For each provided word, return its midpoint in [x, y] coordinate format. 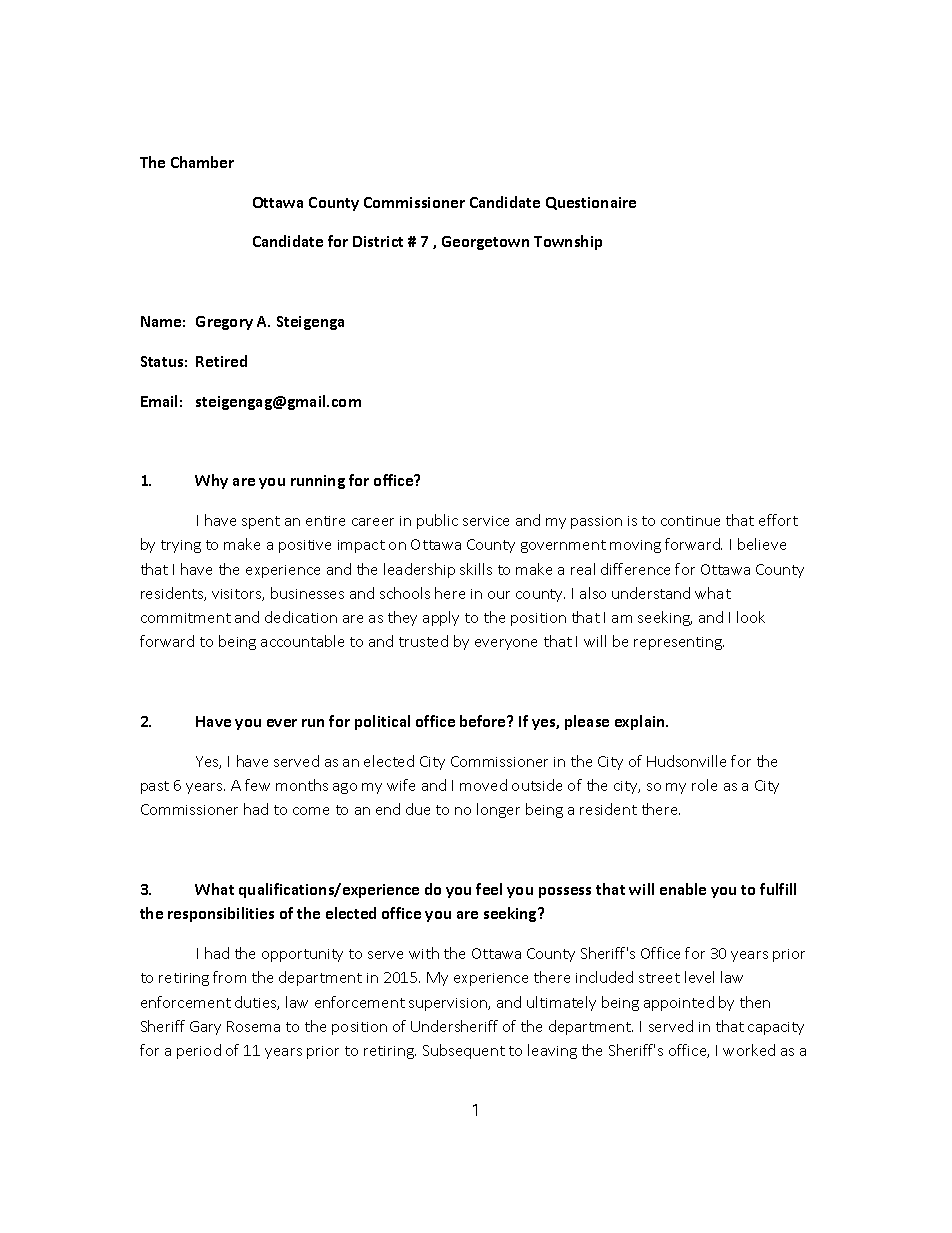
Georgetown [485, 243]
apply [441, 618]
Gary [205, 1028]
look [751, 617]
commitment [186, 618]
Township [568, 242]
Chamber [202, 162]
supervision [449, 1004]
